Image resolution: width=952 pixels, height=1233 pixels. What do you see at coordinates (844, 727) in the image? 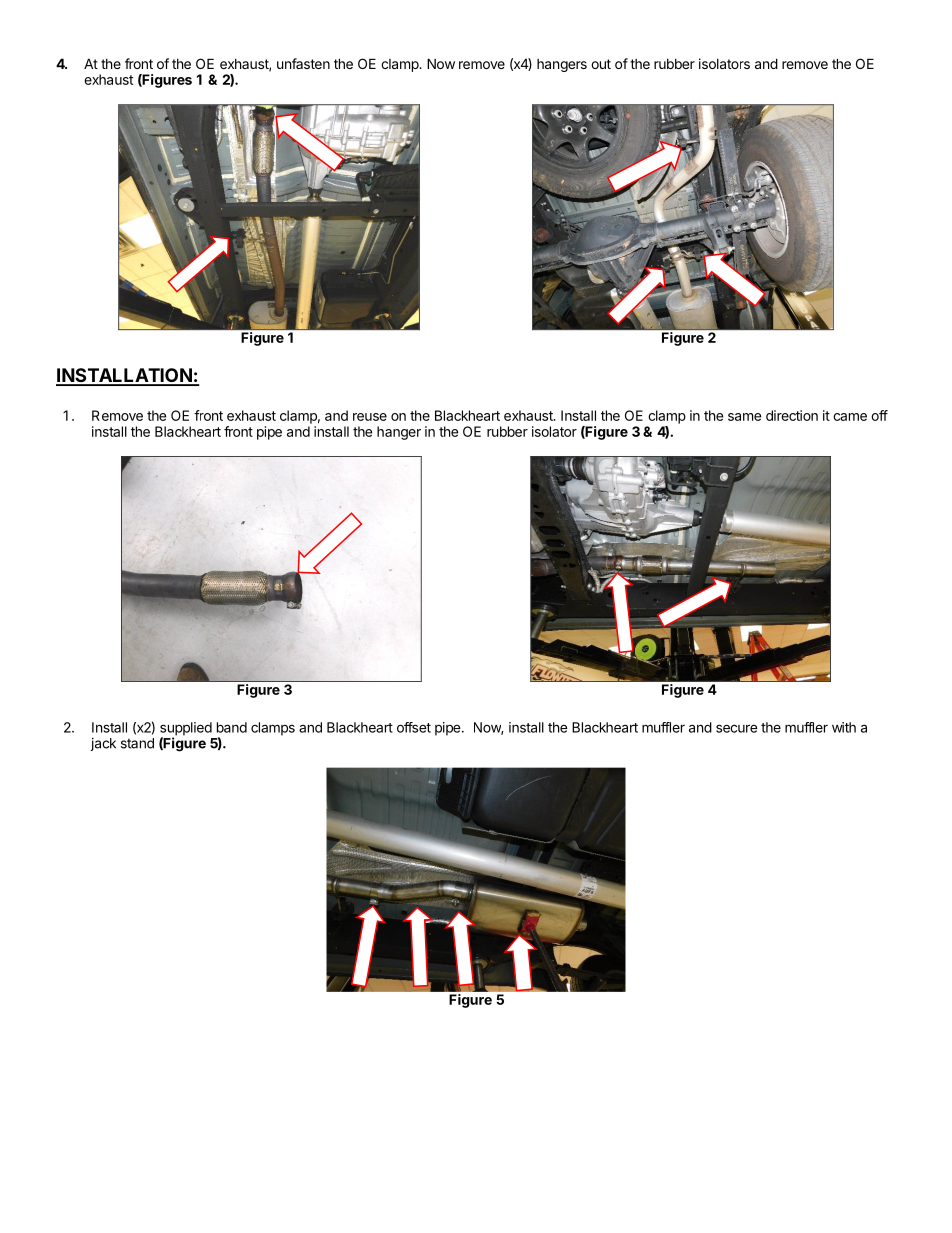
I see `with` at bounding box center [844, 727].
